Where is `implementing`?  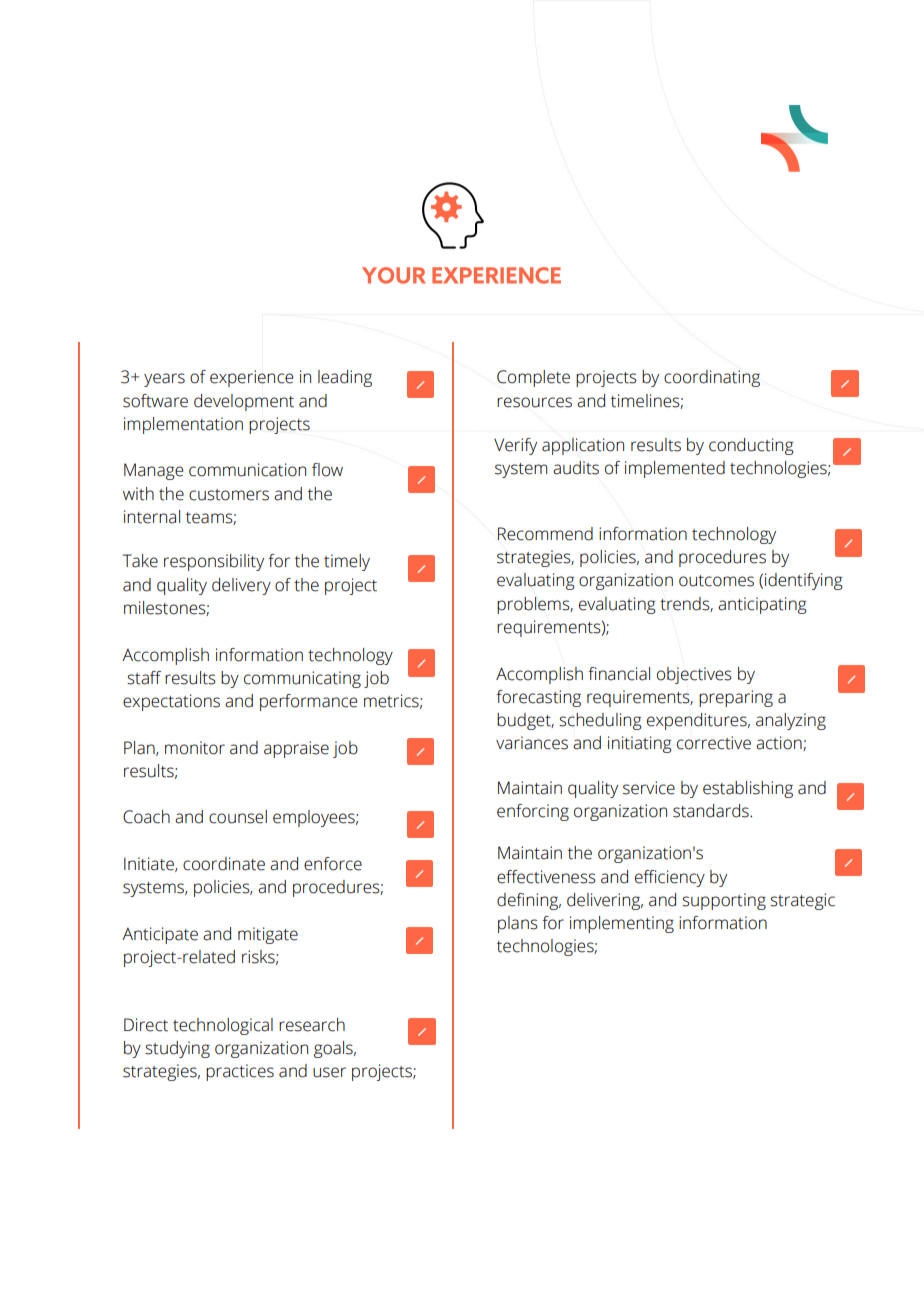 implementing is located at coordinates (622, 924).
